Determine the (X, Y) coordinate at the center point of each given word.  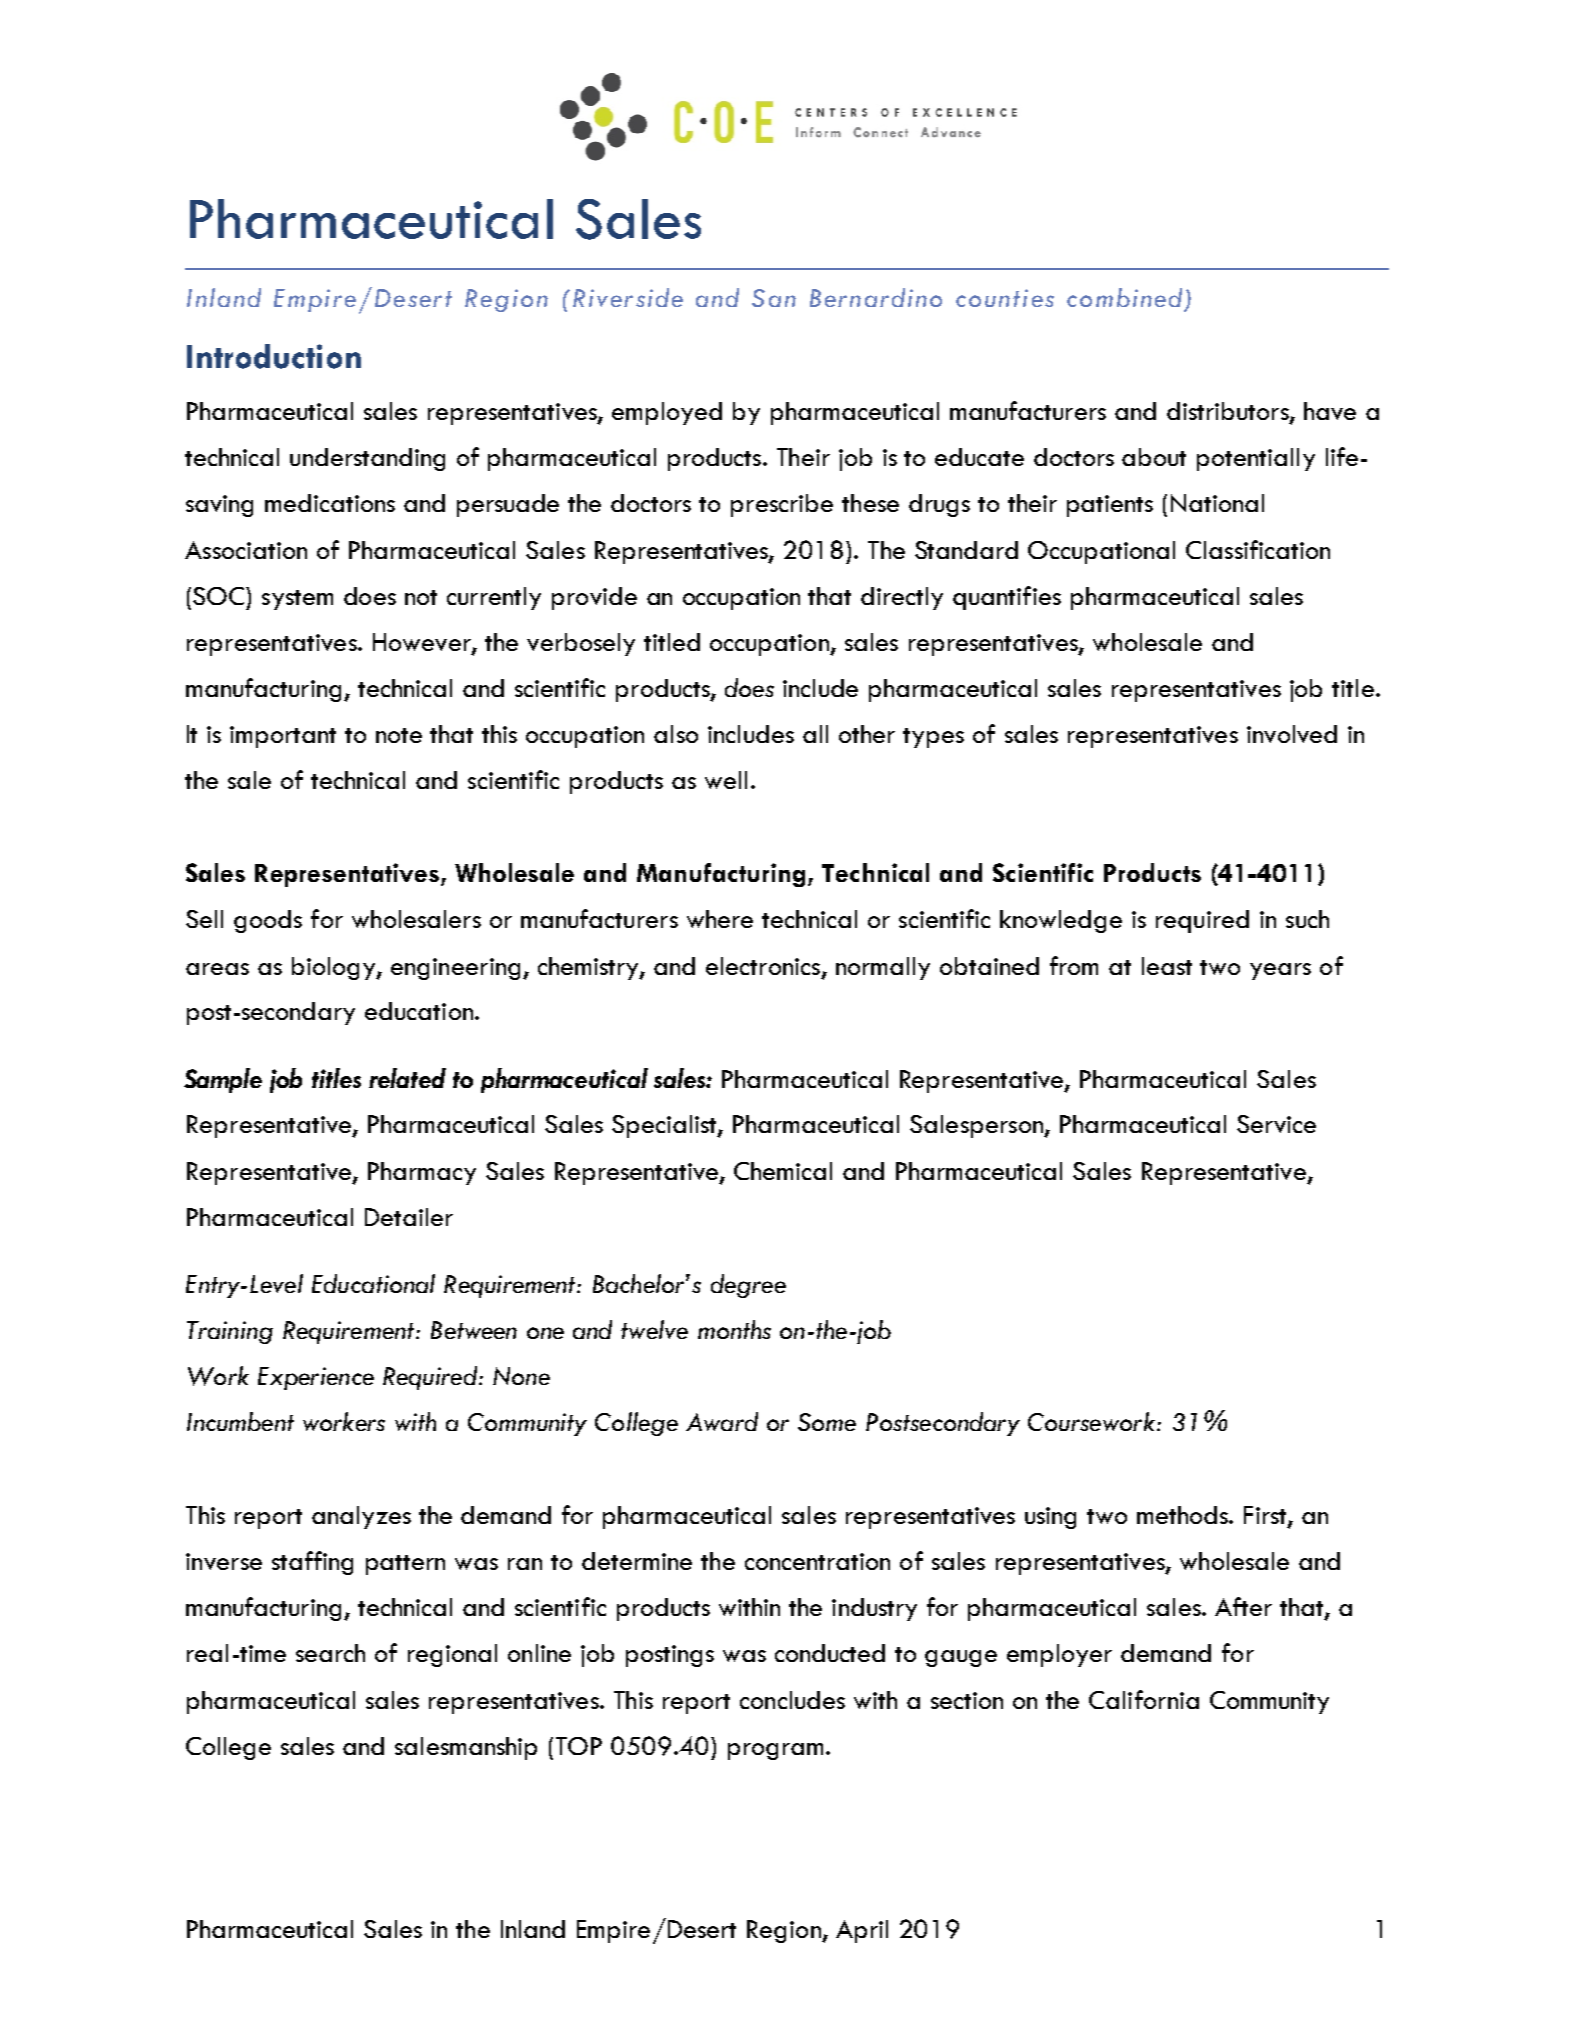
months (734, 1329)
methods (1183, 1515)
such (1307, 919)
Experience (316, 1378)
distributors (1229, 412)
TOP (579, 1746)
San (774, 298)
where (720, 919)
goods (268, 921)
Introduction (274, 356)
